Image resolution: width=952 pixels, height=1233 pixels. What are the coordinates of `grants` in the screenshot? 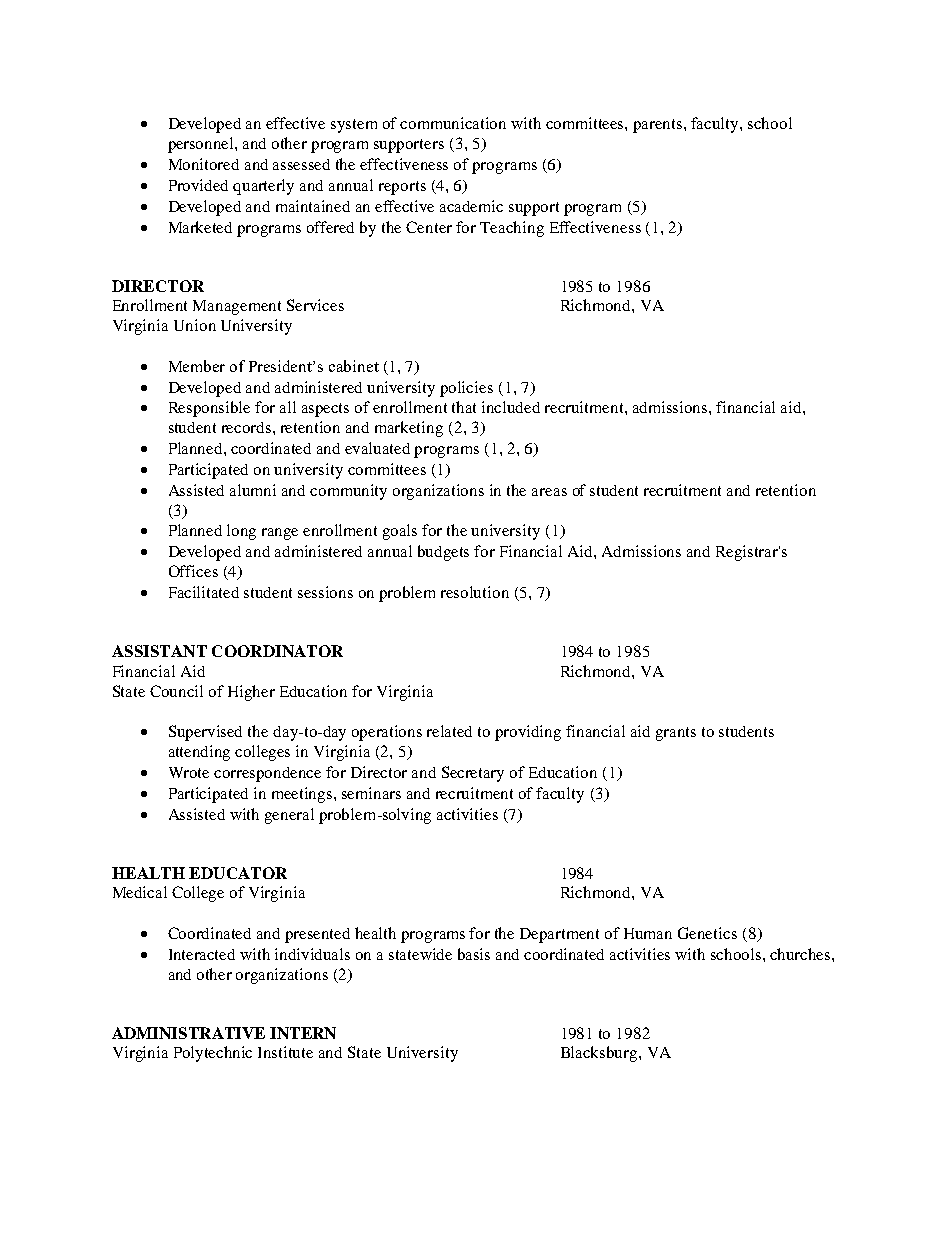 It's located at (676, 734).
